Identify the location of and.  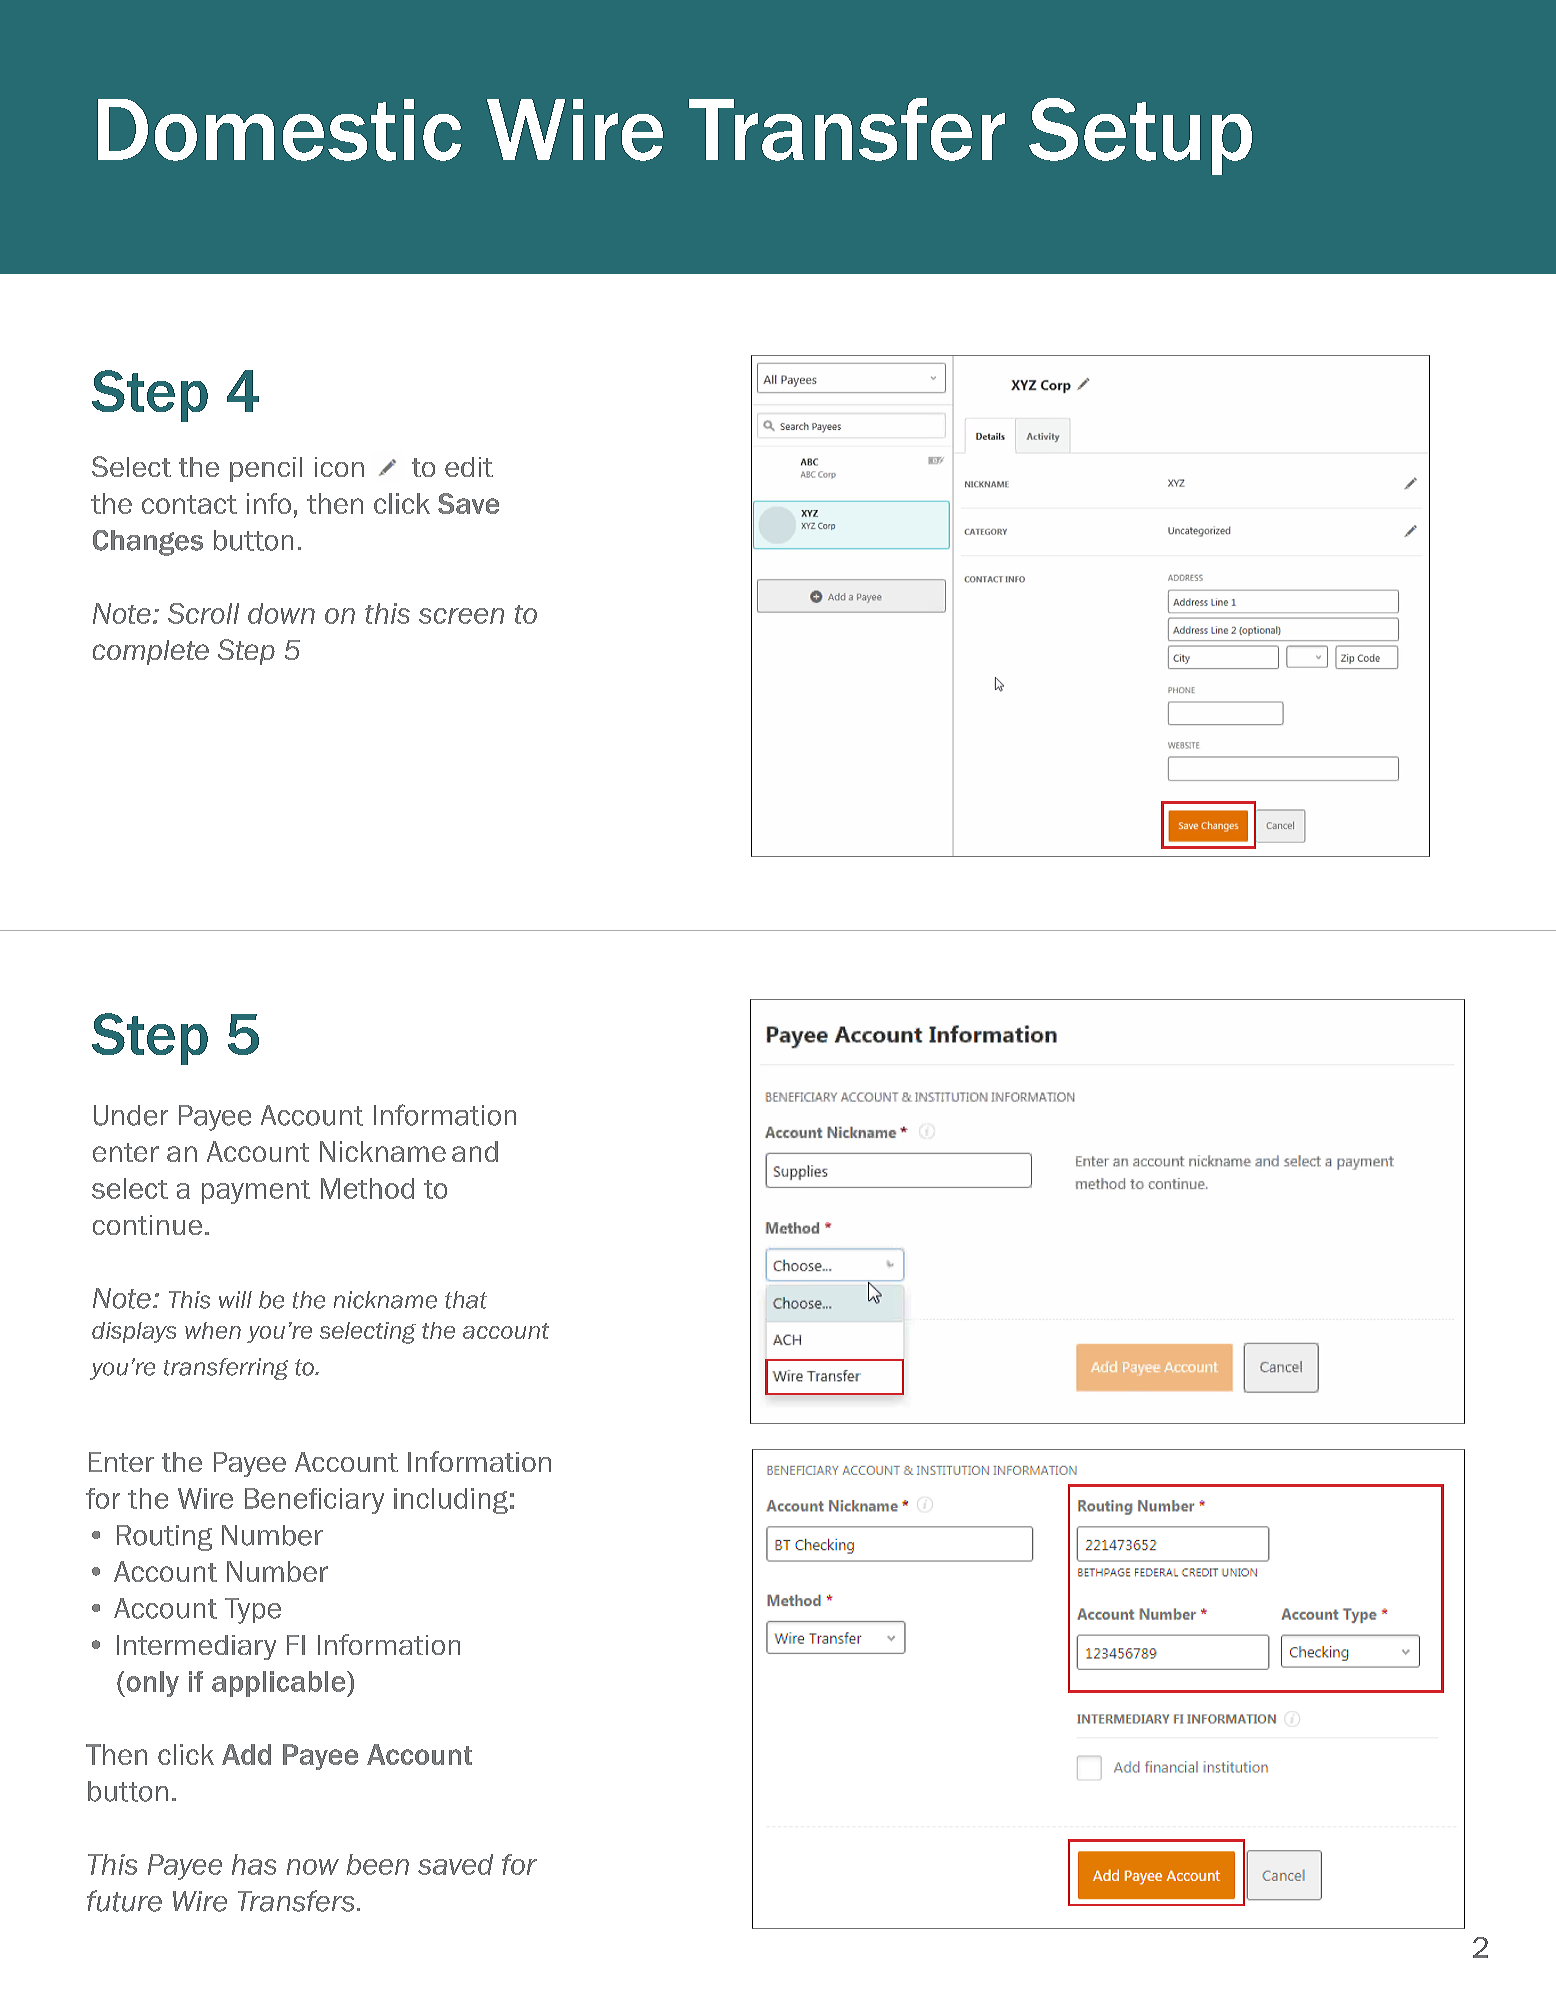
(475, 1151).
